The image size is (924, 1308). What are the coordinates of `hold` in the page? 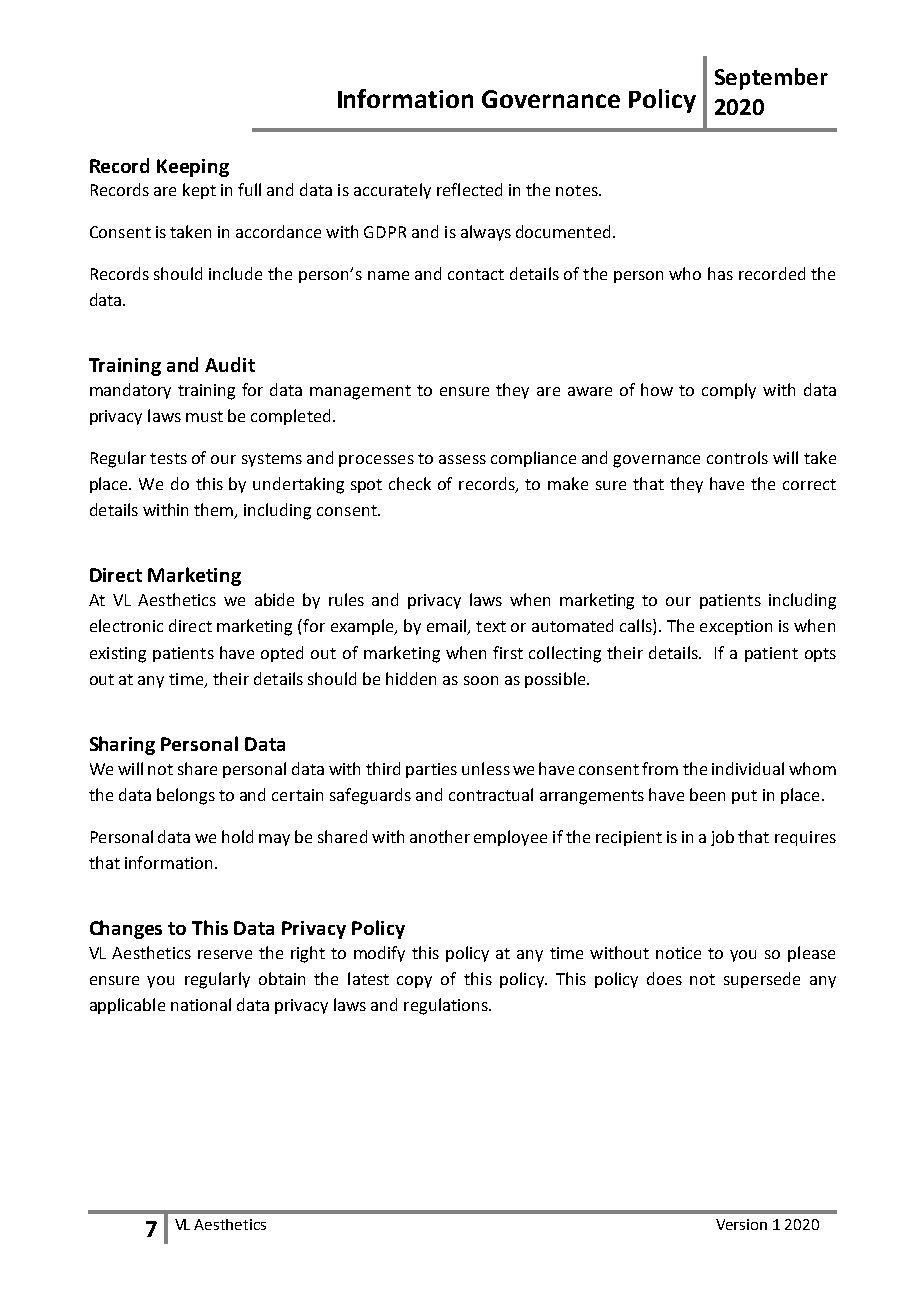 It's located at (237, 836).
